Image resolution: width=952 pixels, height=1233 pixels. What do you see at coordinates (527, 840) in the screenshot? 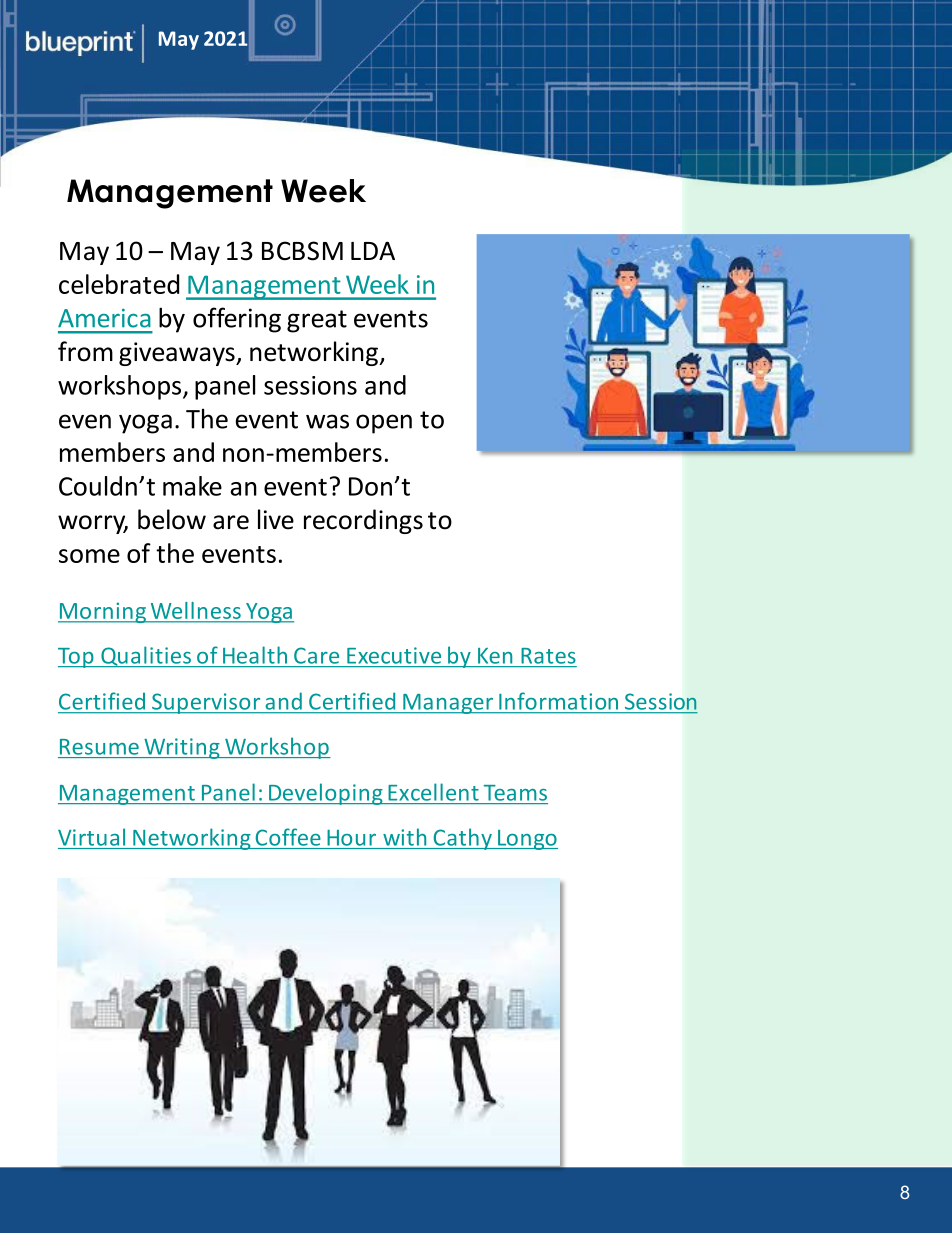
I see `Longo` at bounding box center [527, 840].
